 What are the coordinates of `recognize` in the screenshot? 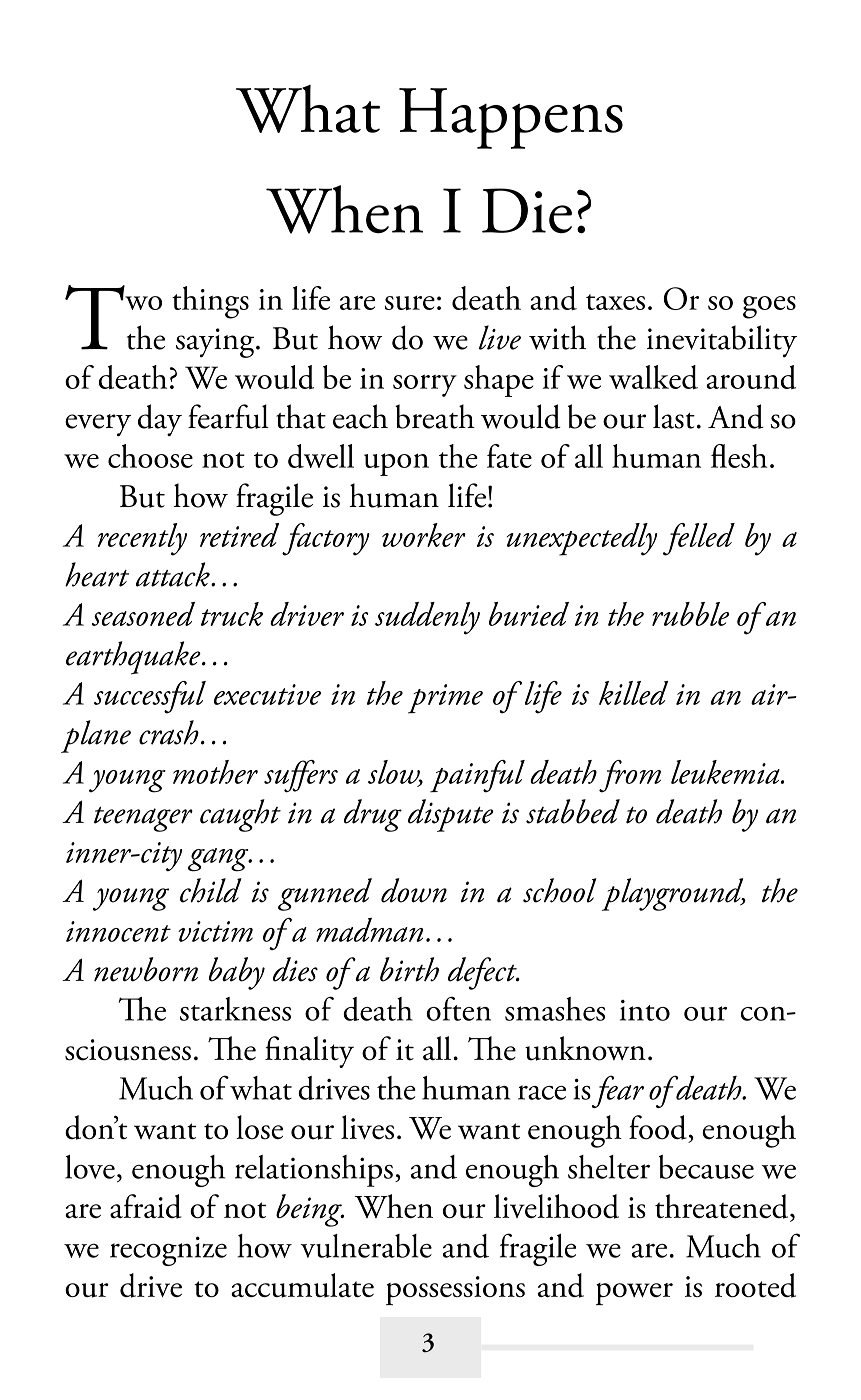 It's located at (168, 1251).
